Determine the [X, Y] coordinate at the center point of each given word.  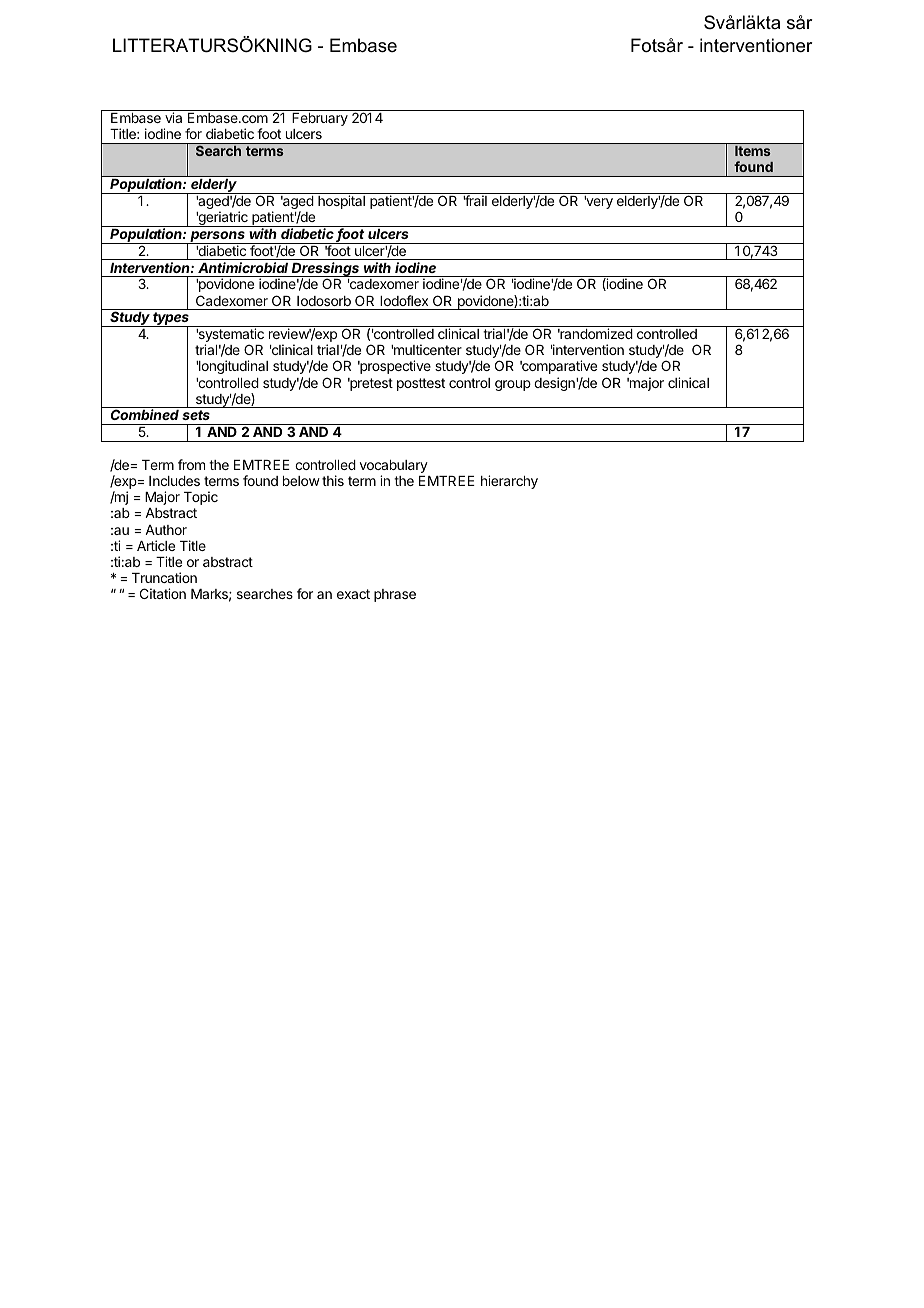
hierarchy [509, 482]
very [598, 203]
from [191, 464]
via [173, 117]
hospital [341, 202]
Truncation [164, 577]
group [513, 385]
